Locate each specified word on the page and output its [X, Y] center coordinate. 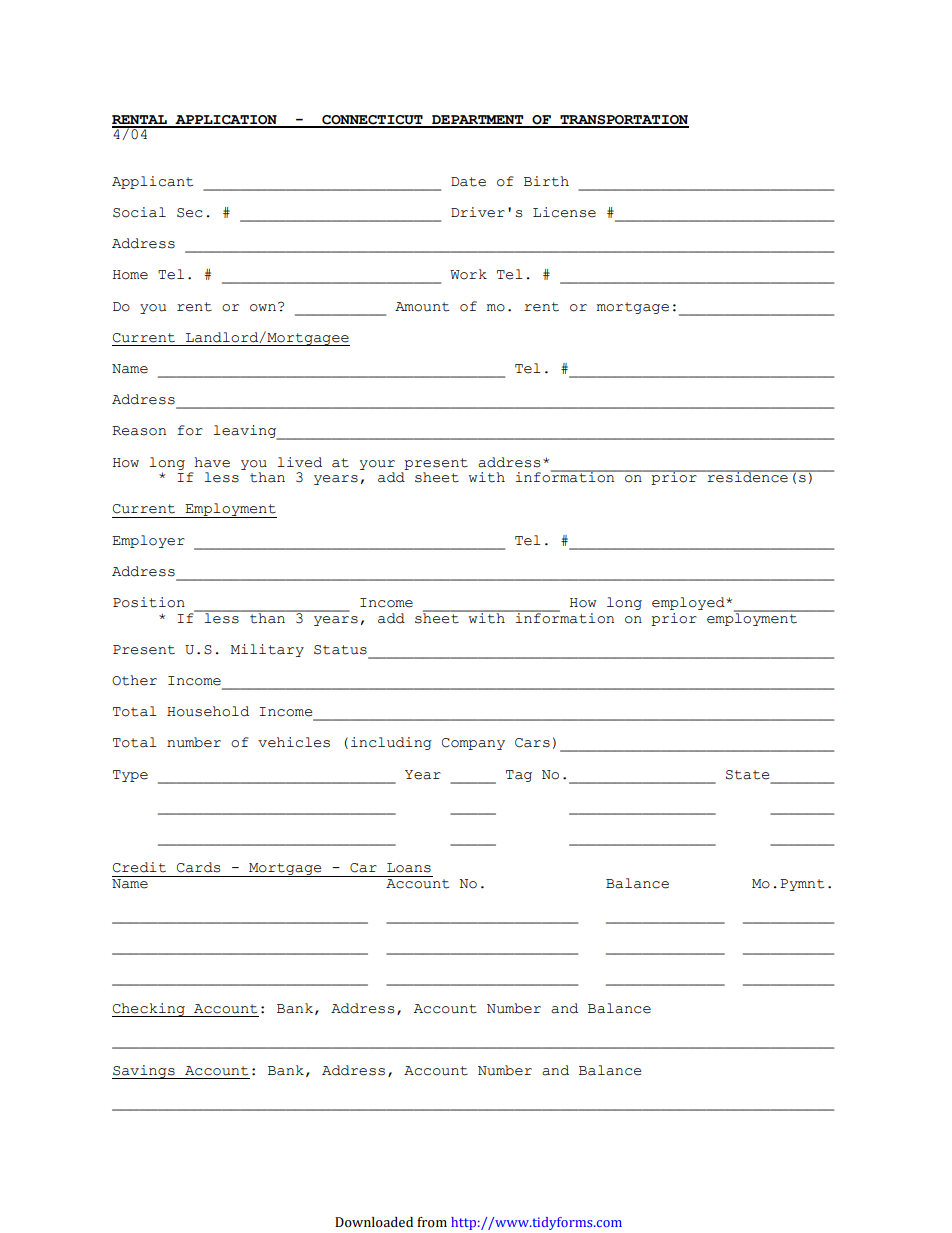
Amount [422, 307]
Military [267, 650]
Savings [144, 1072]
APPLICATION [226, 121]
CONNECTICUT [372, 121]
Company [473, 744]
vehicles [294, 742]
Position [149, 602]
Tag [519, 776]
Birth [546, 181]
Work [468, 274]
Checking [149, 1010]
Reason [139, 431]
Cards [198, 867]
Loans [409, 868]
